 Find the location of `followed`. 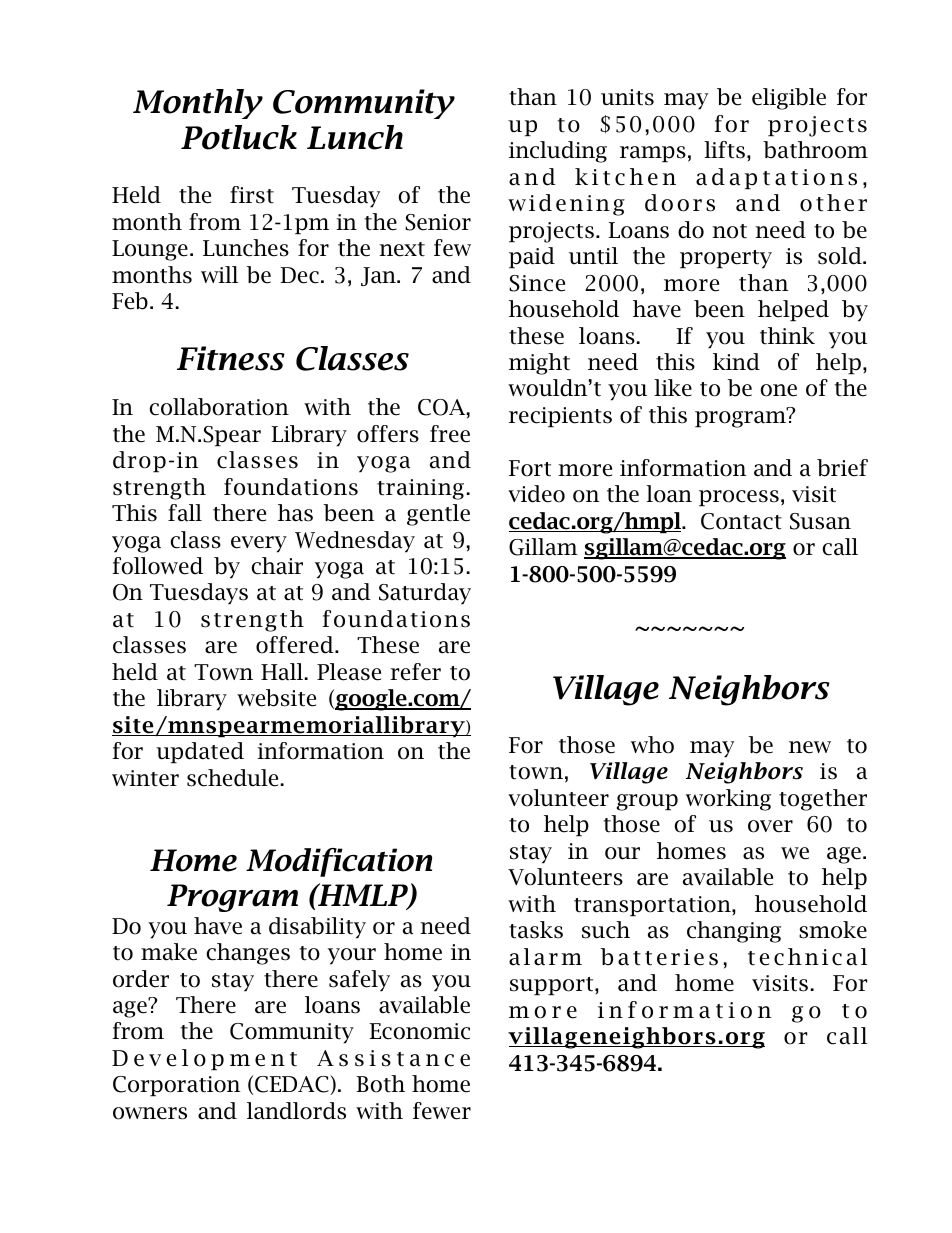

followed is located at coordinates (157, 566).
